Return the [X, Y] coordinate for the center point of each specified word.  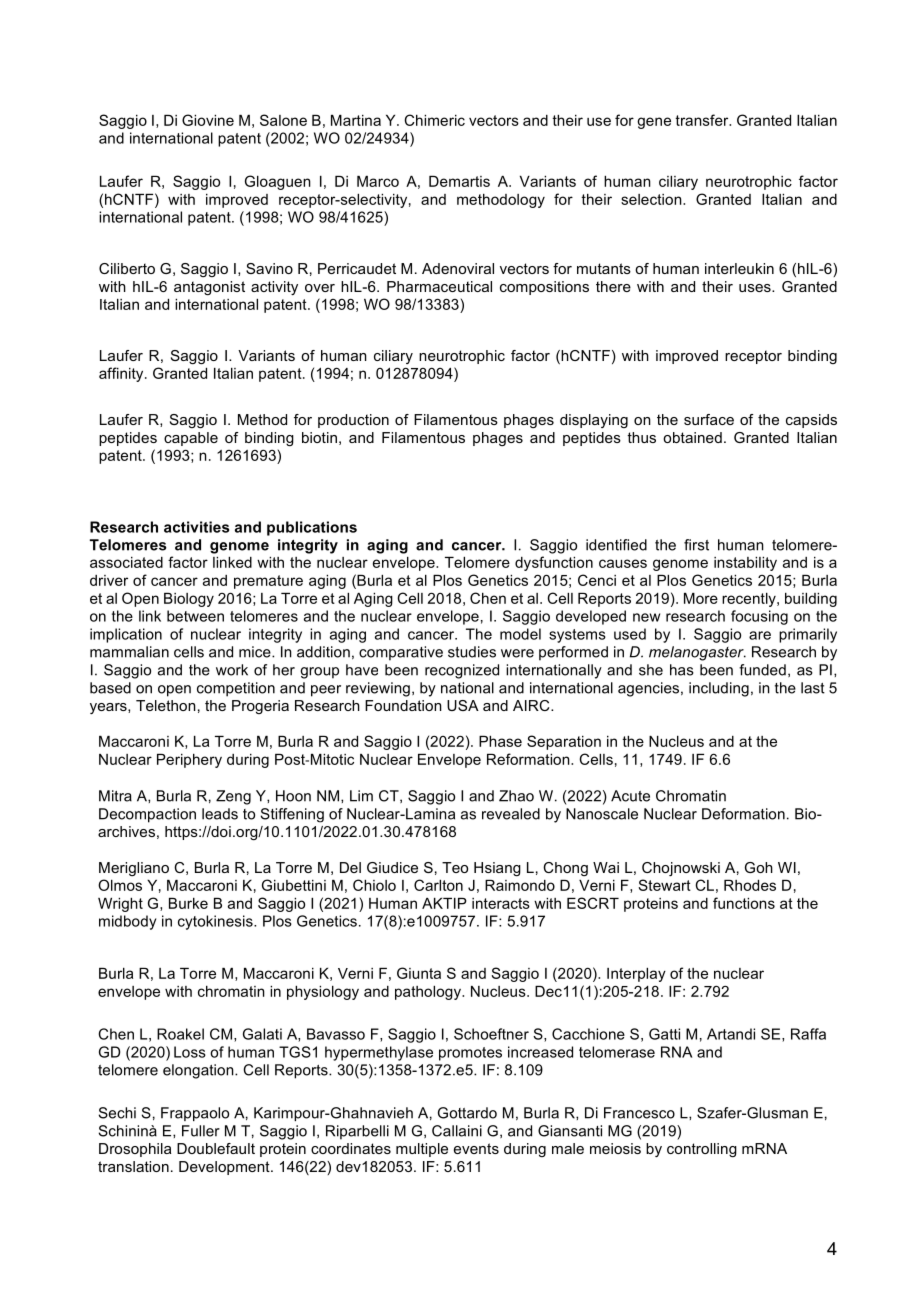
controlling [702, 1150]
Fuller [201, 1131]
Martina [356, 120]
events [476, 1148]
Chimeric [434, 120]
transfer [703, 120]
